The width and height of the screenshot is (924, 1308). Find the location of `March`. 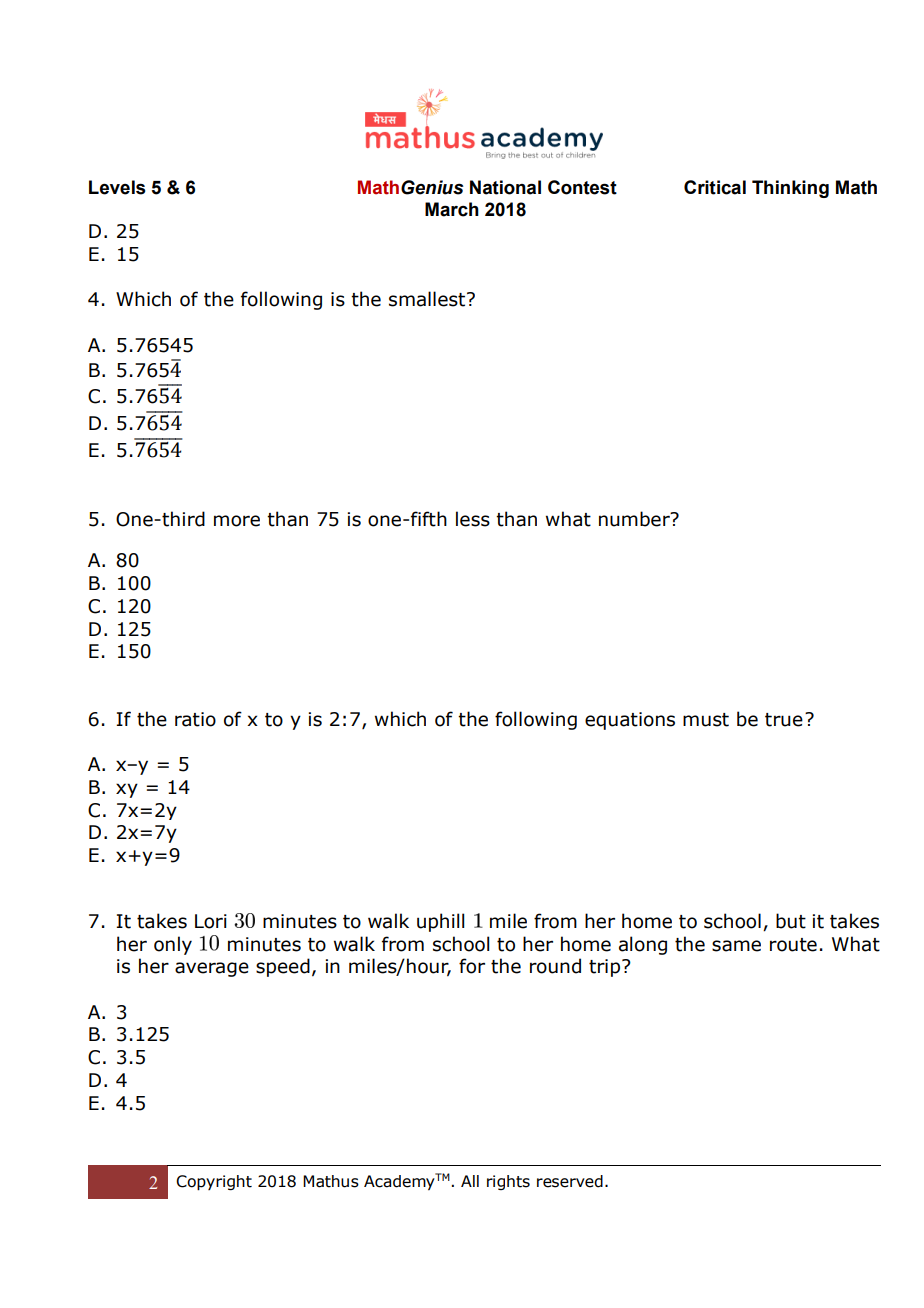

March is located at coordinates (452, 209).
